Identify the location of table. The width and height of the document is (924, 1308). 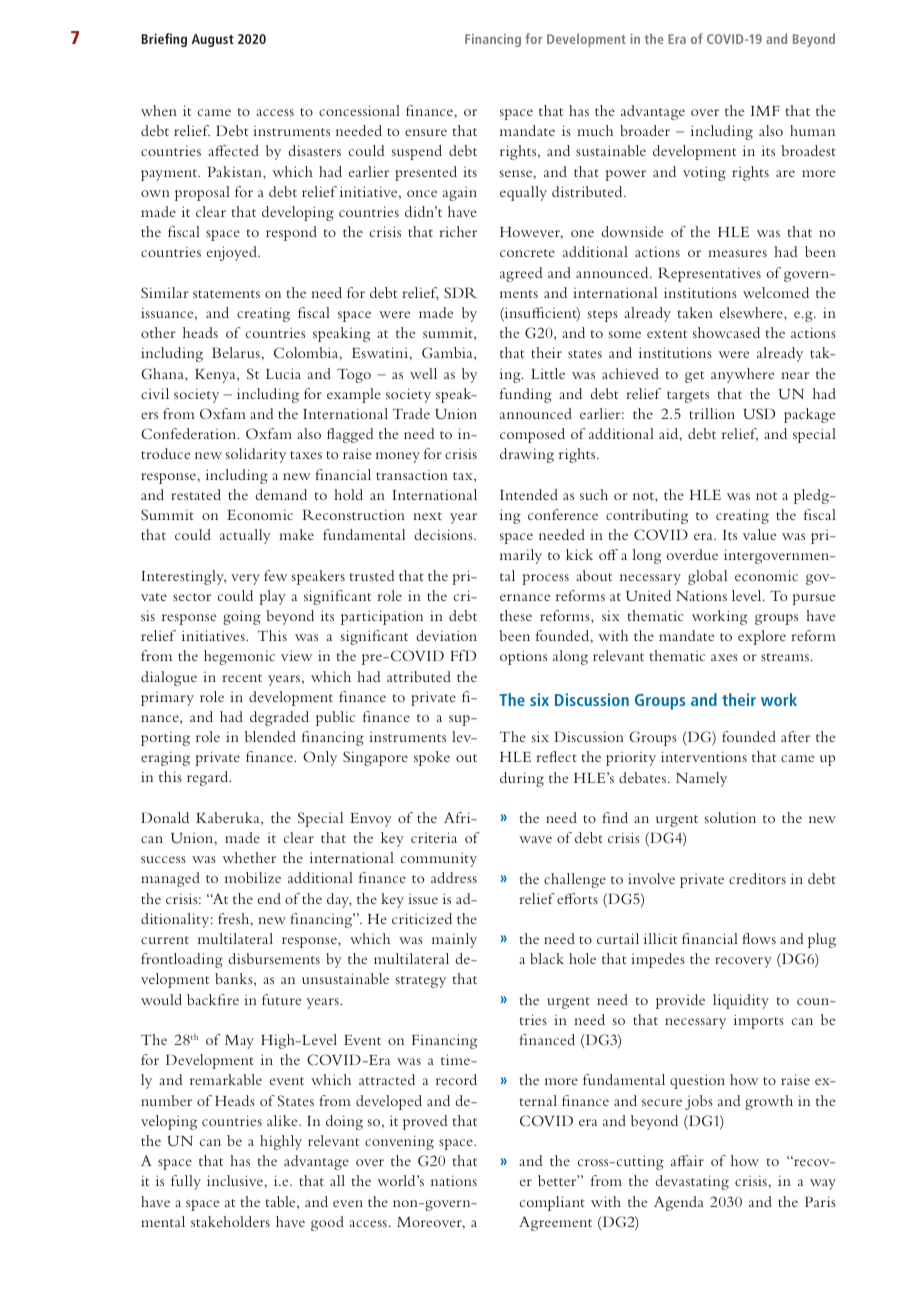
(282, 1201).
